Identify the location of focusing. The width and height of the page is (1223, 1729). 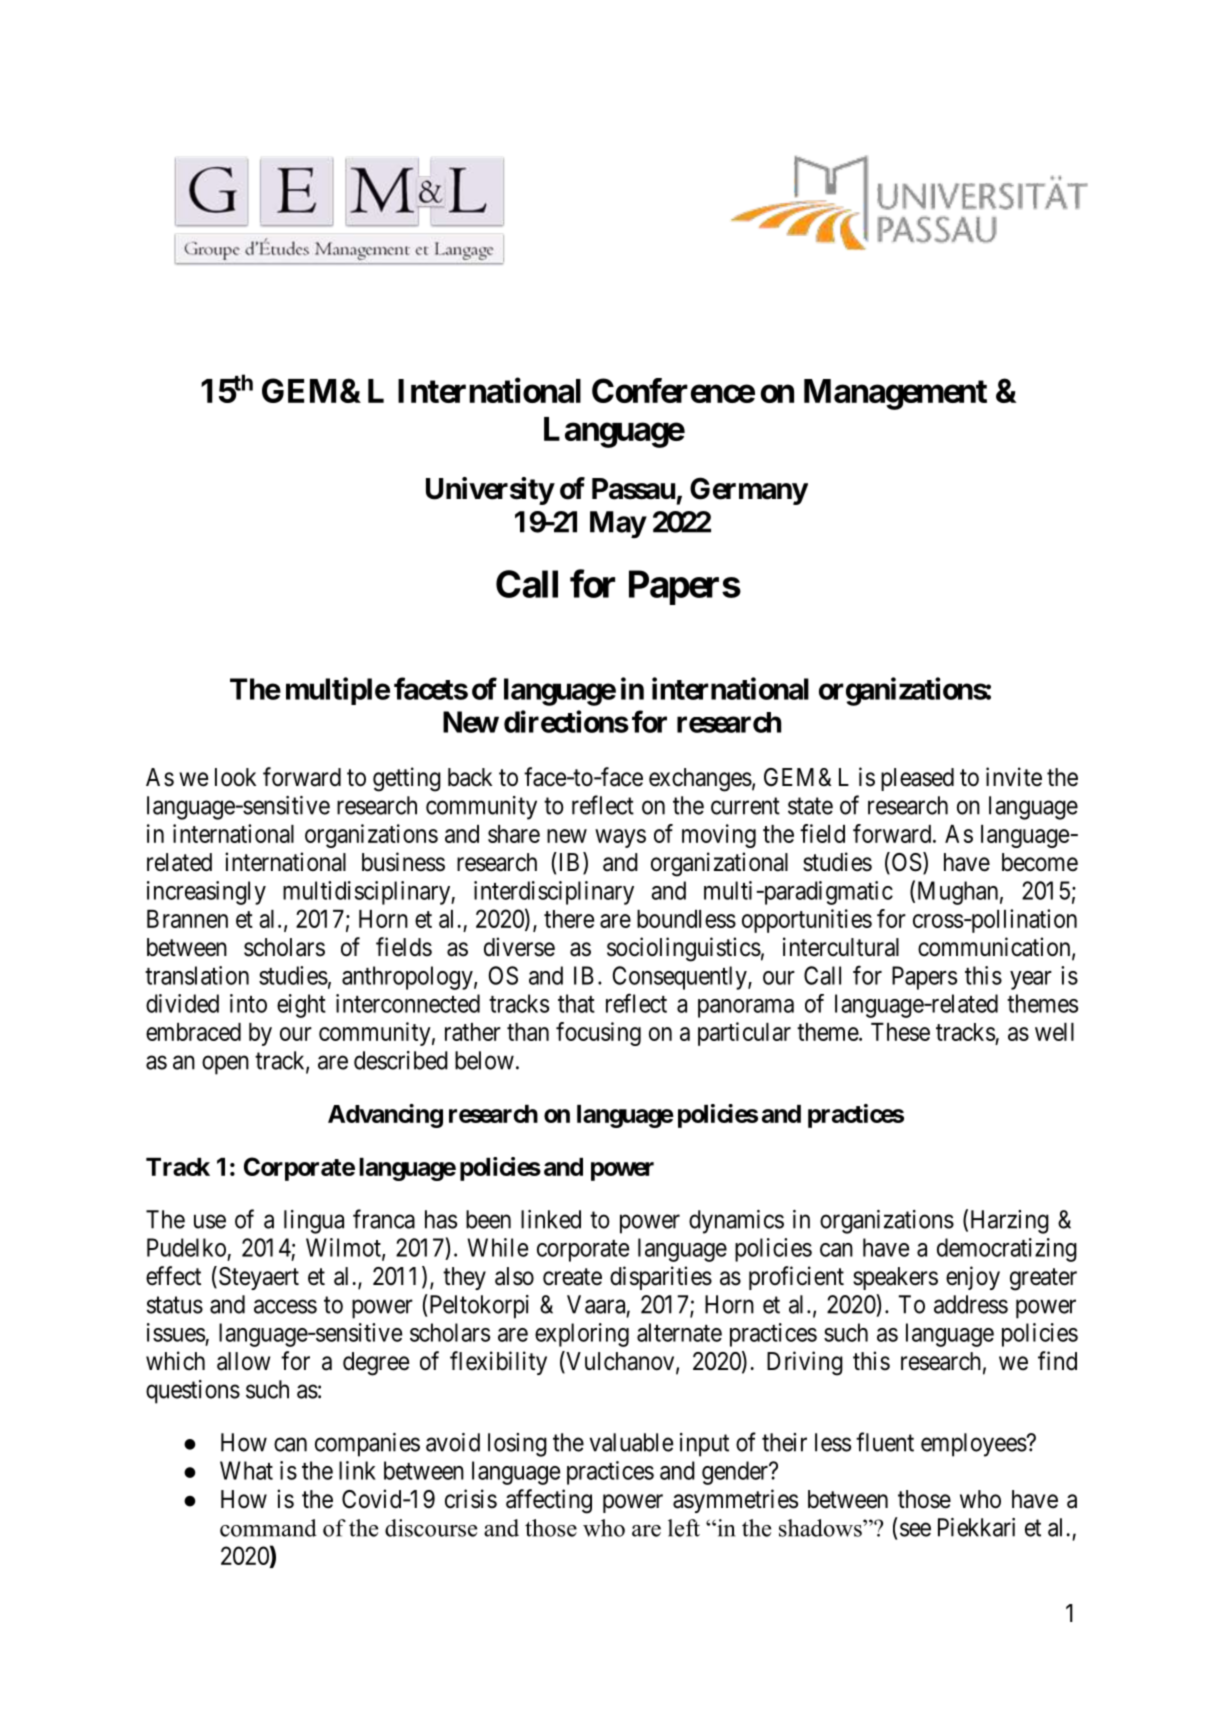
(598, 1034).
